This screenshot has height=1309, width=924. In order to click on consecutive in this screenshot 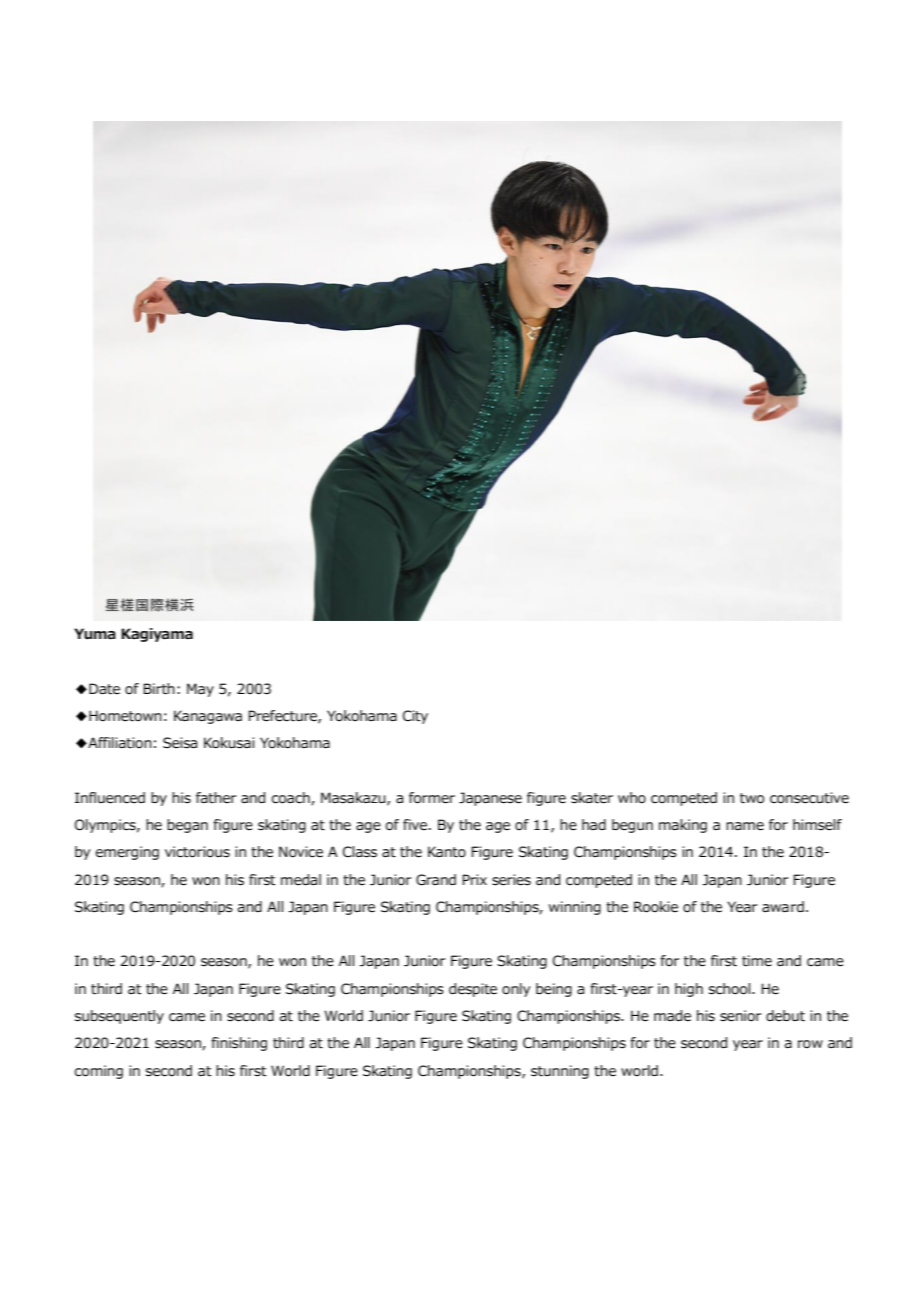, I will do `click(809, 798)`.
